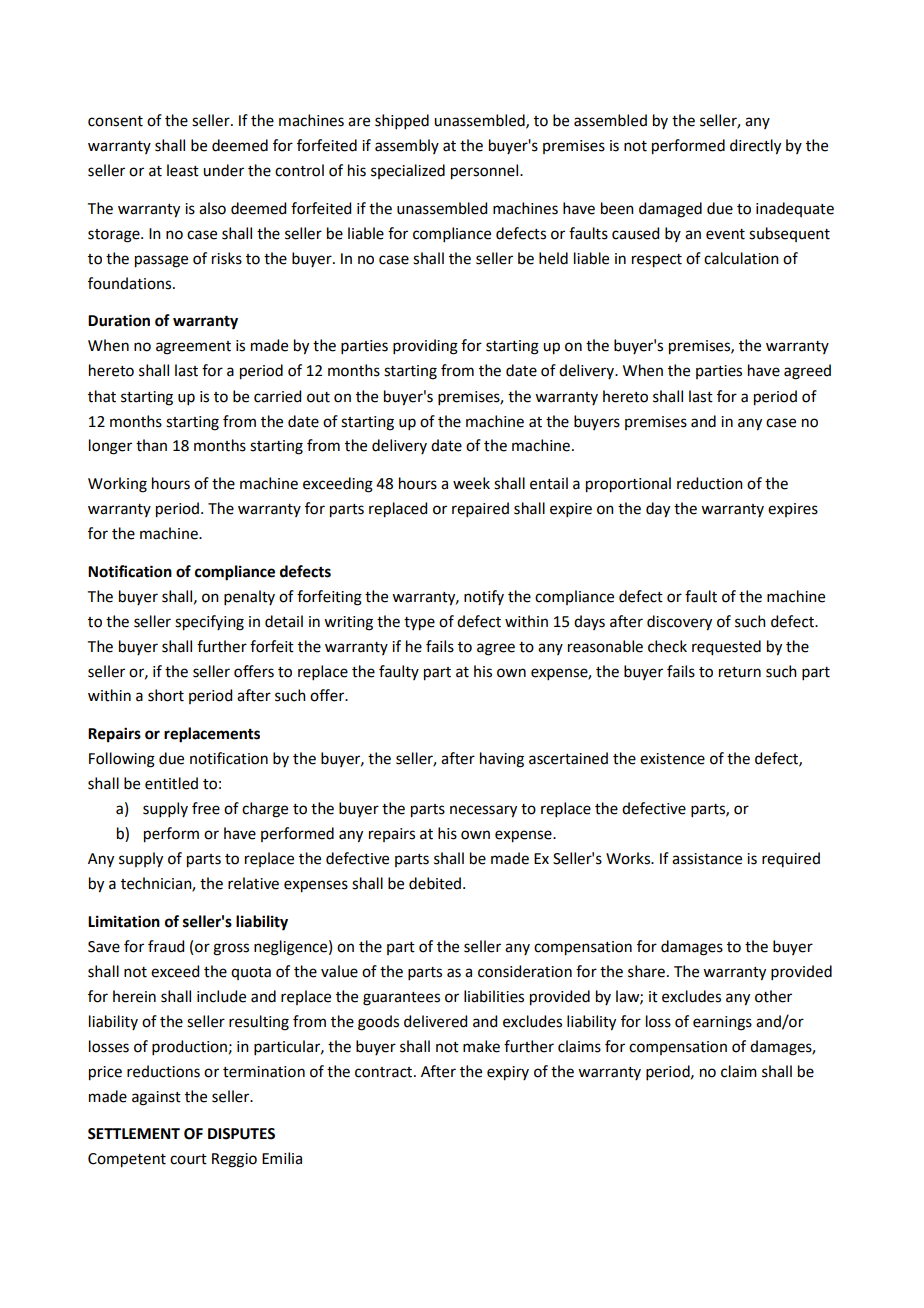 The image size is (924, 1308). What do you see at coordinates (407, 146) in the image?
I see `assembly` at bounding box center [407, 146].
